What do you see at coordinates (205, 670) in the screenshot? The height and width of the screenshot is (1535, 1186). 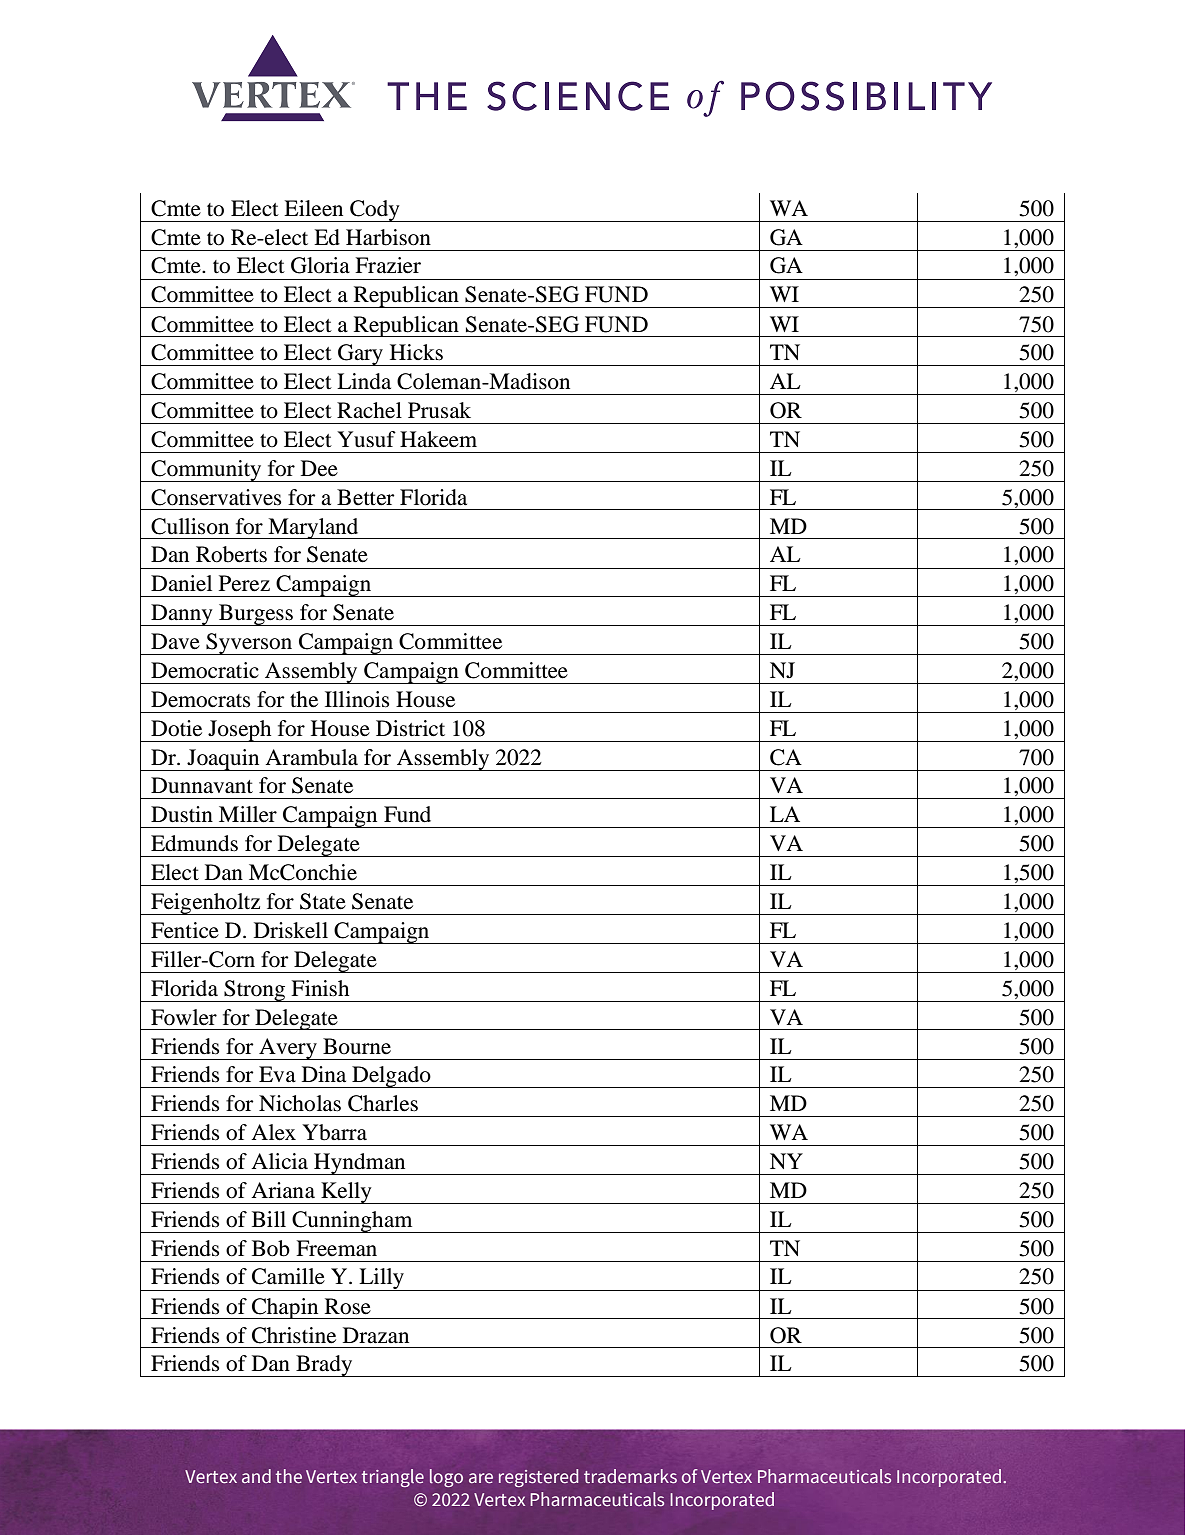 I see `Democratic` at bounding box center [205, 670].
